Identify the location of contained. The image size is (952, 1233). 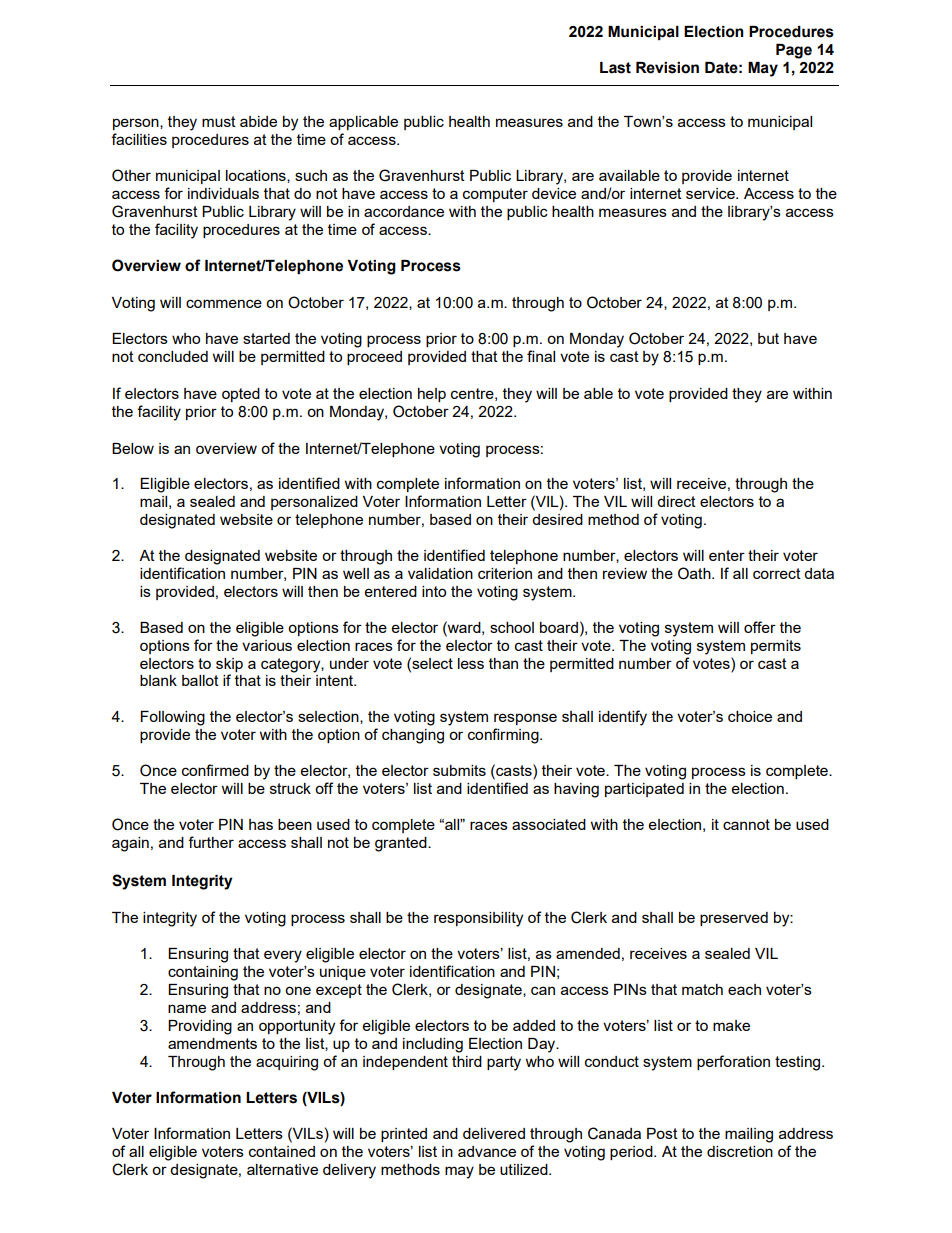
(282, 1151).
